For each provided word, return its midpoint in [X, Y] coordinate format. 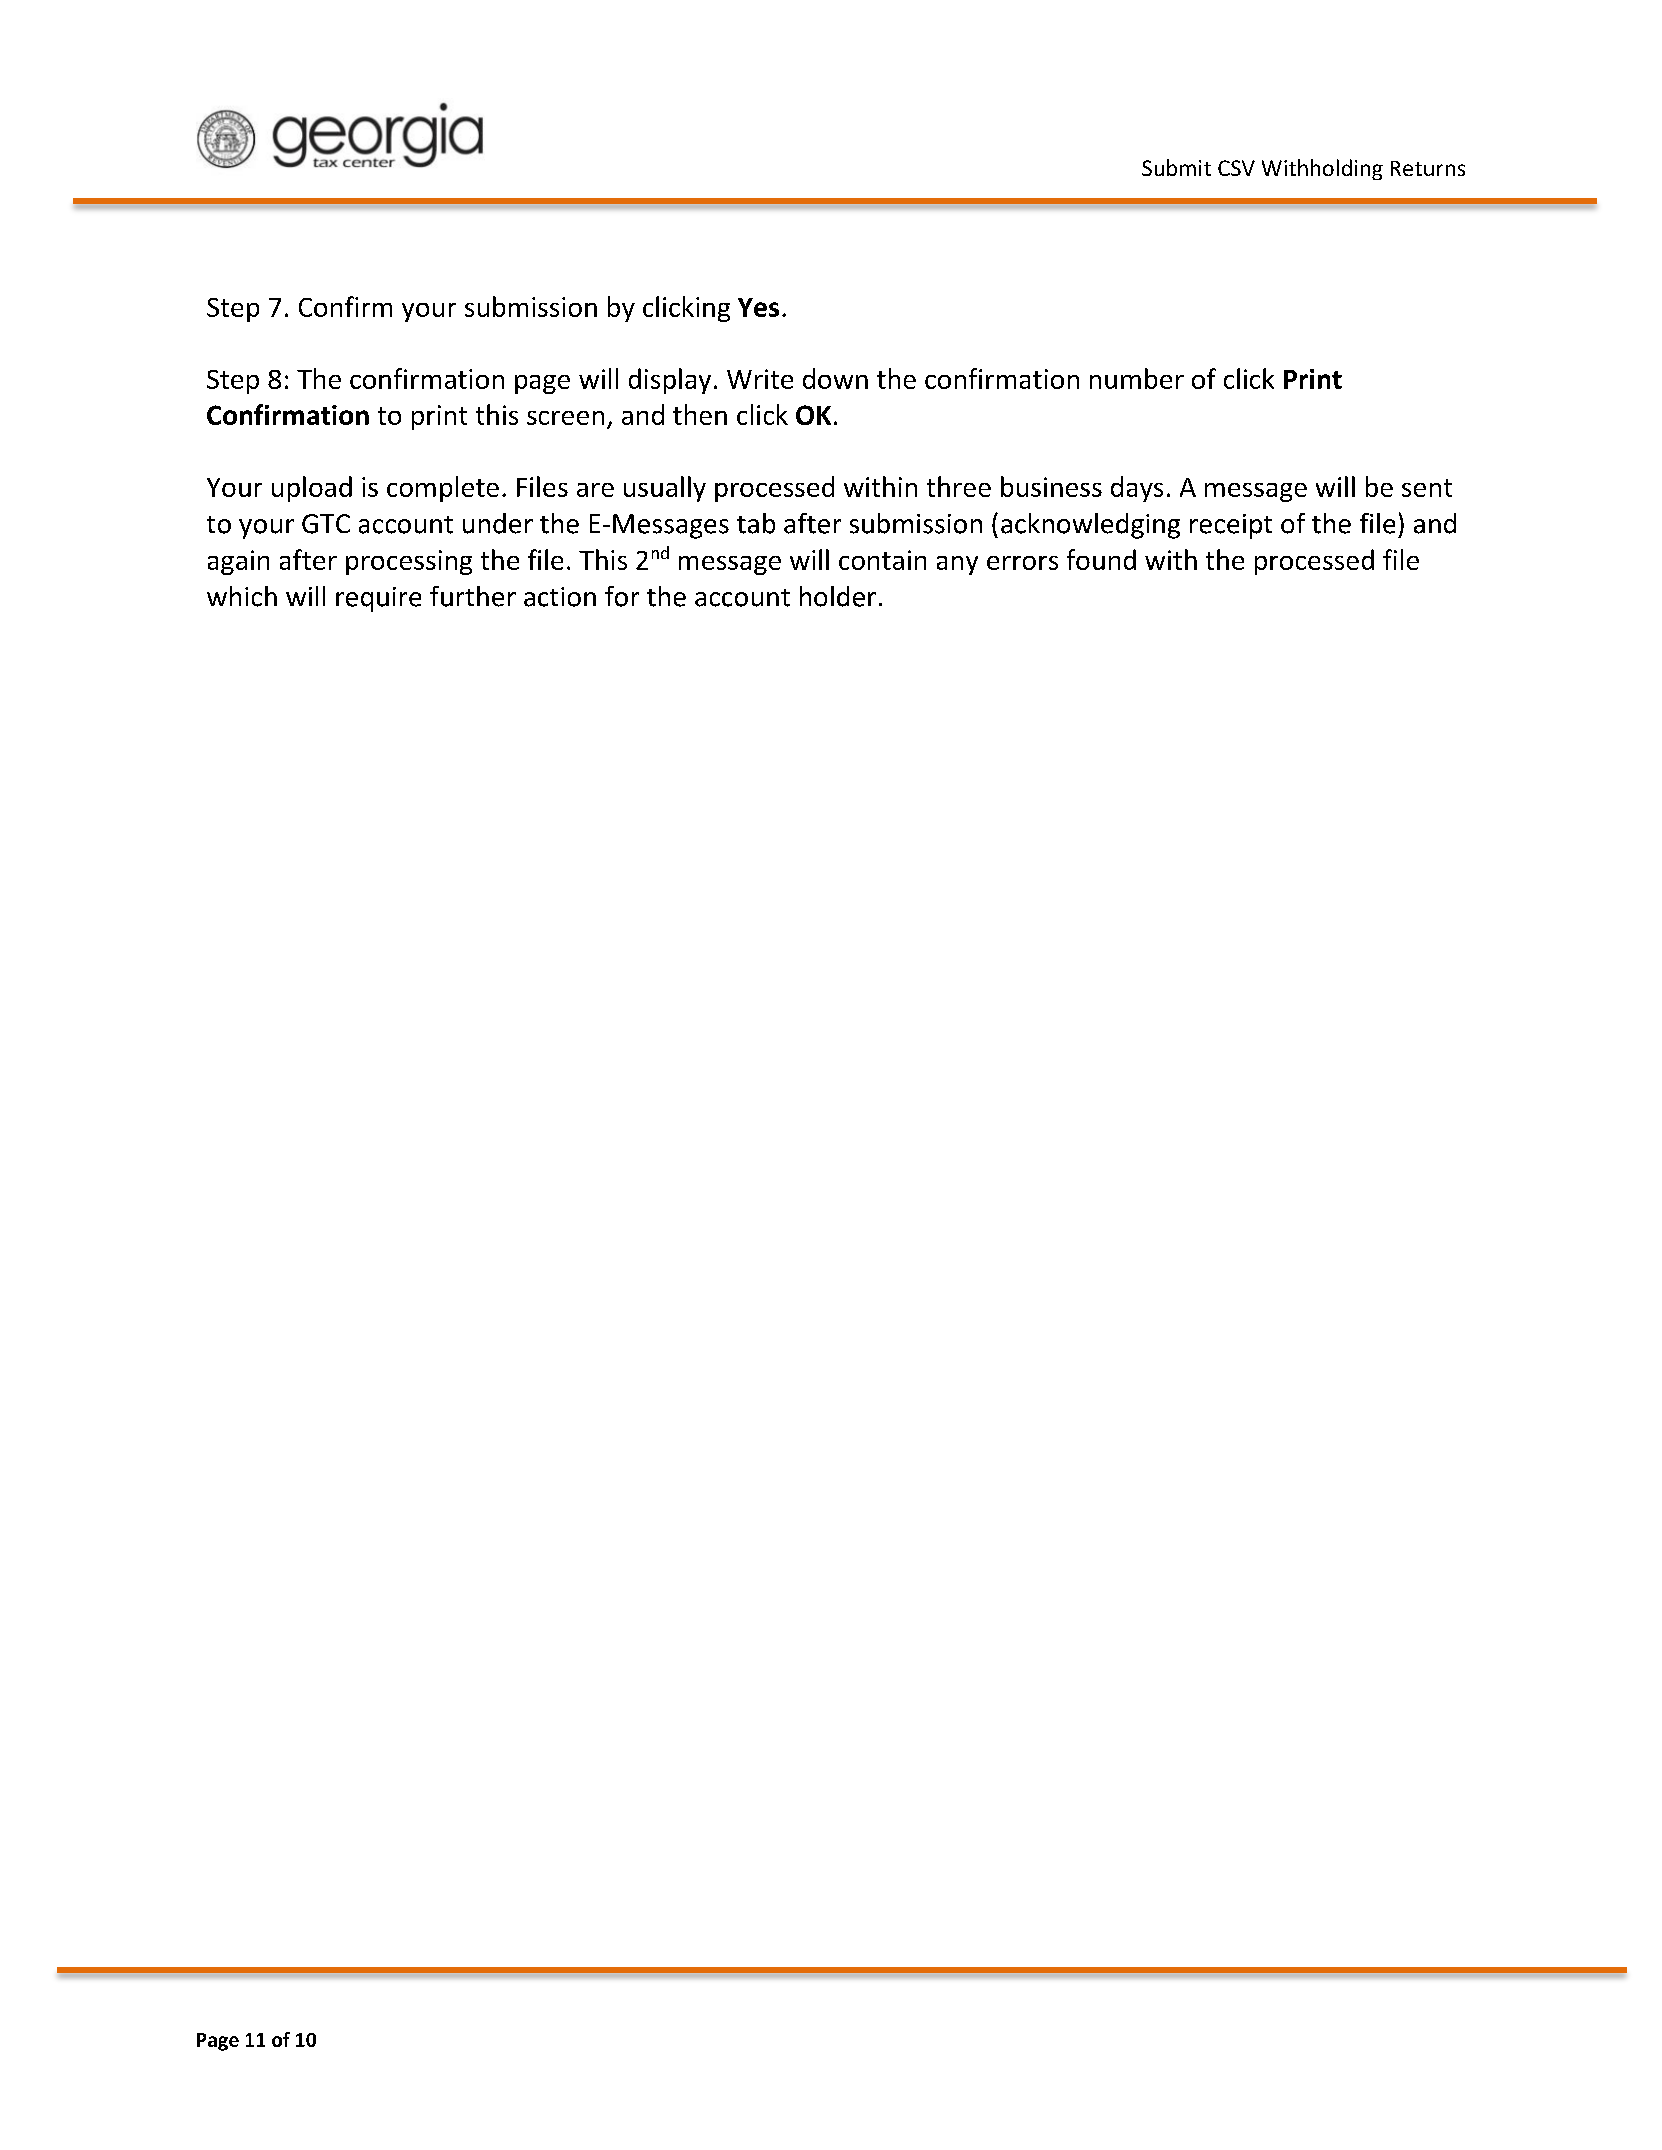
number [1137, 378]
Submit [1176, 167]
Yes [758, 307]
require [378, 599]
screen [565, 418]
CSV [1236, 168]
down [835, 378]
